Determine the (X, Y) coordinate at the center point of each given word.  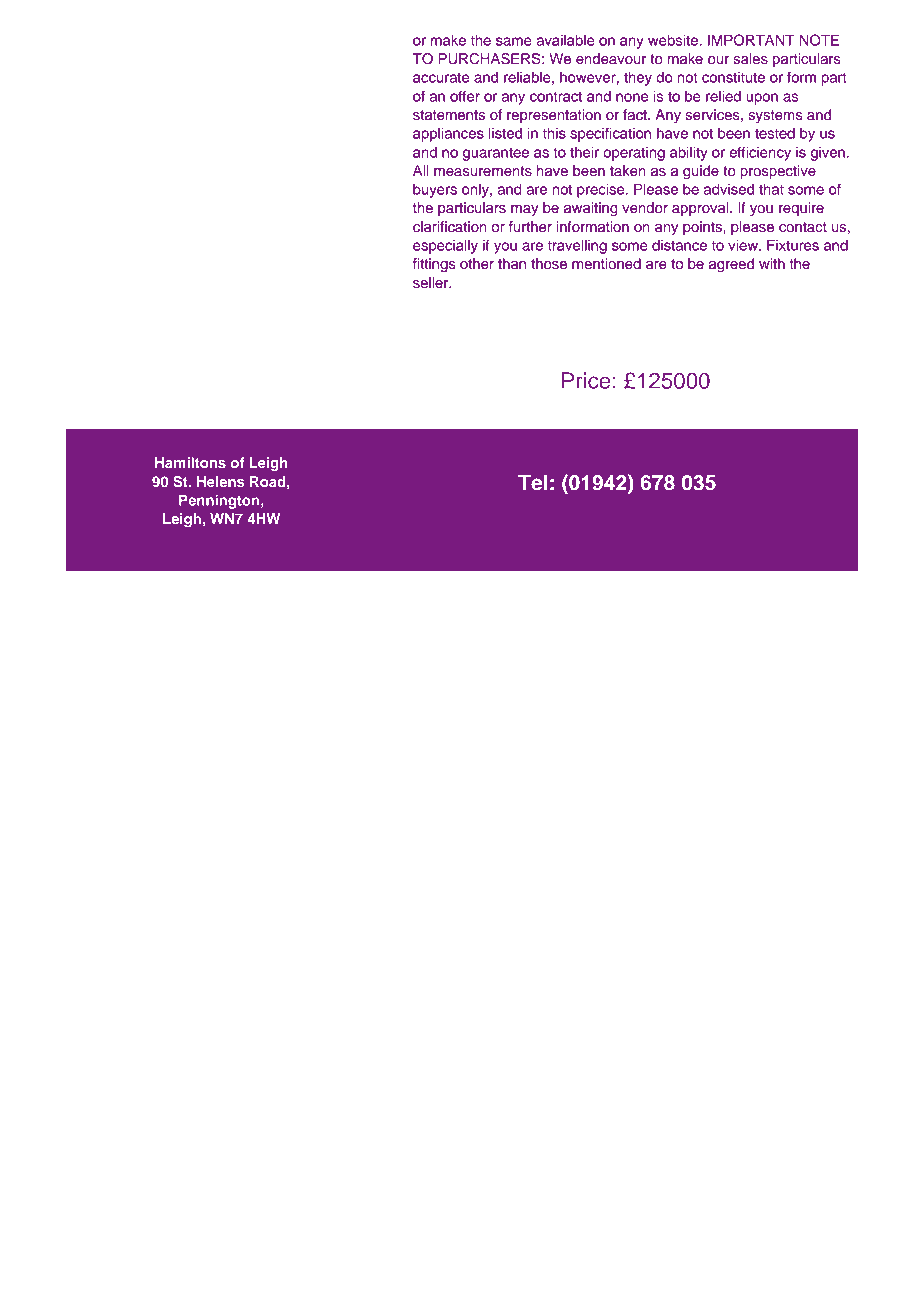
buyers (435, 190)
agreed (731, 265)
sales (751, 59)
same (514, 41)
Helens (220, 481)
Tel (532, 482)
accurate (441, 77)
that (771, 189)
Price (586, 380)
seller (432, 283)
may (525, 210)
